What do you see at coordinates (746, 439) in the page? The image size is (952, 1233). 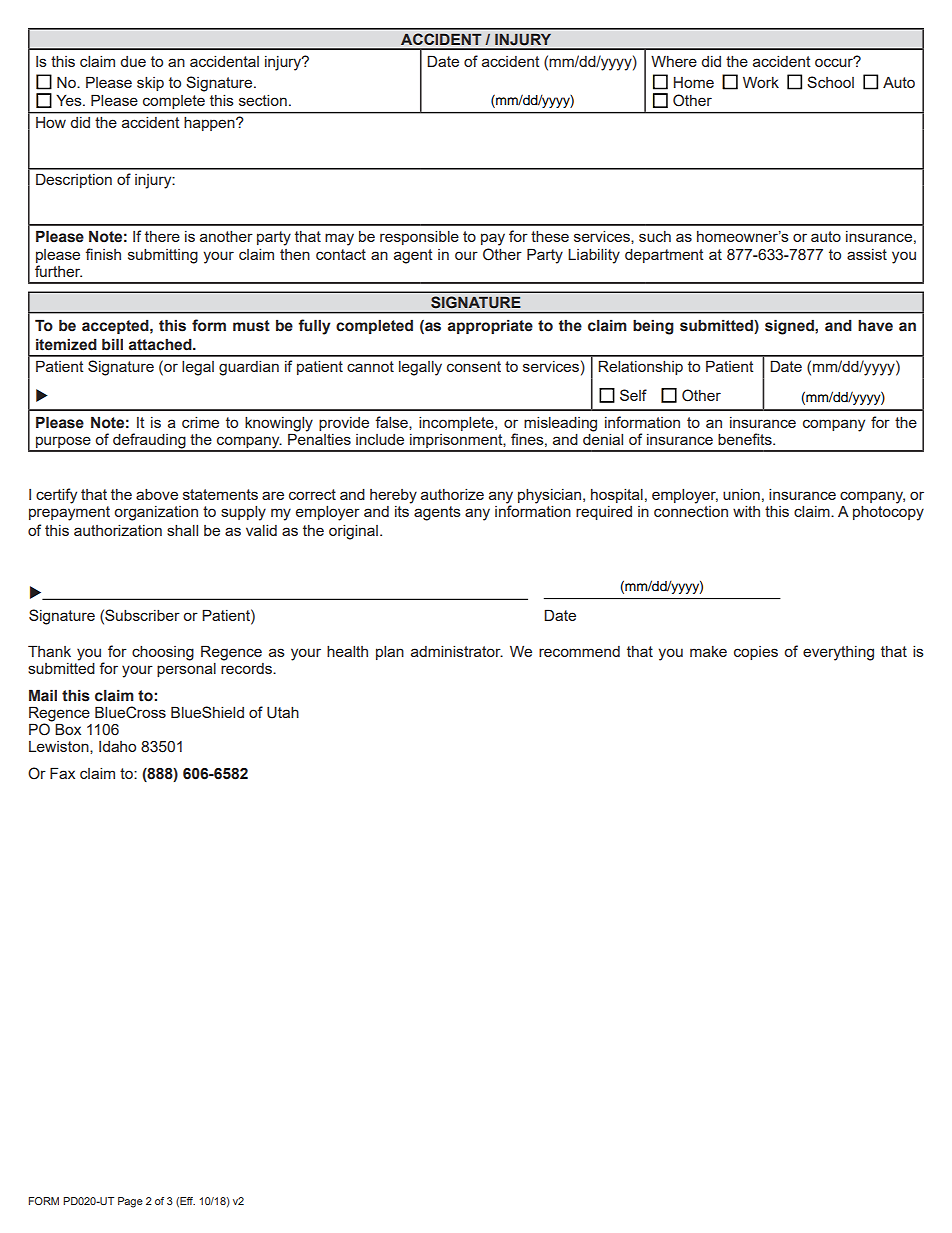 I see `benefits` at bounding box center [746, 439].
